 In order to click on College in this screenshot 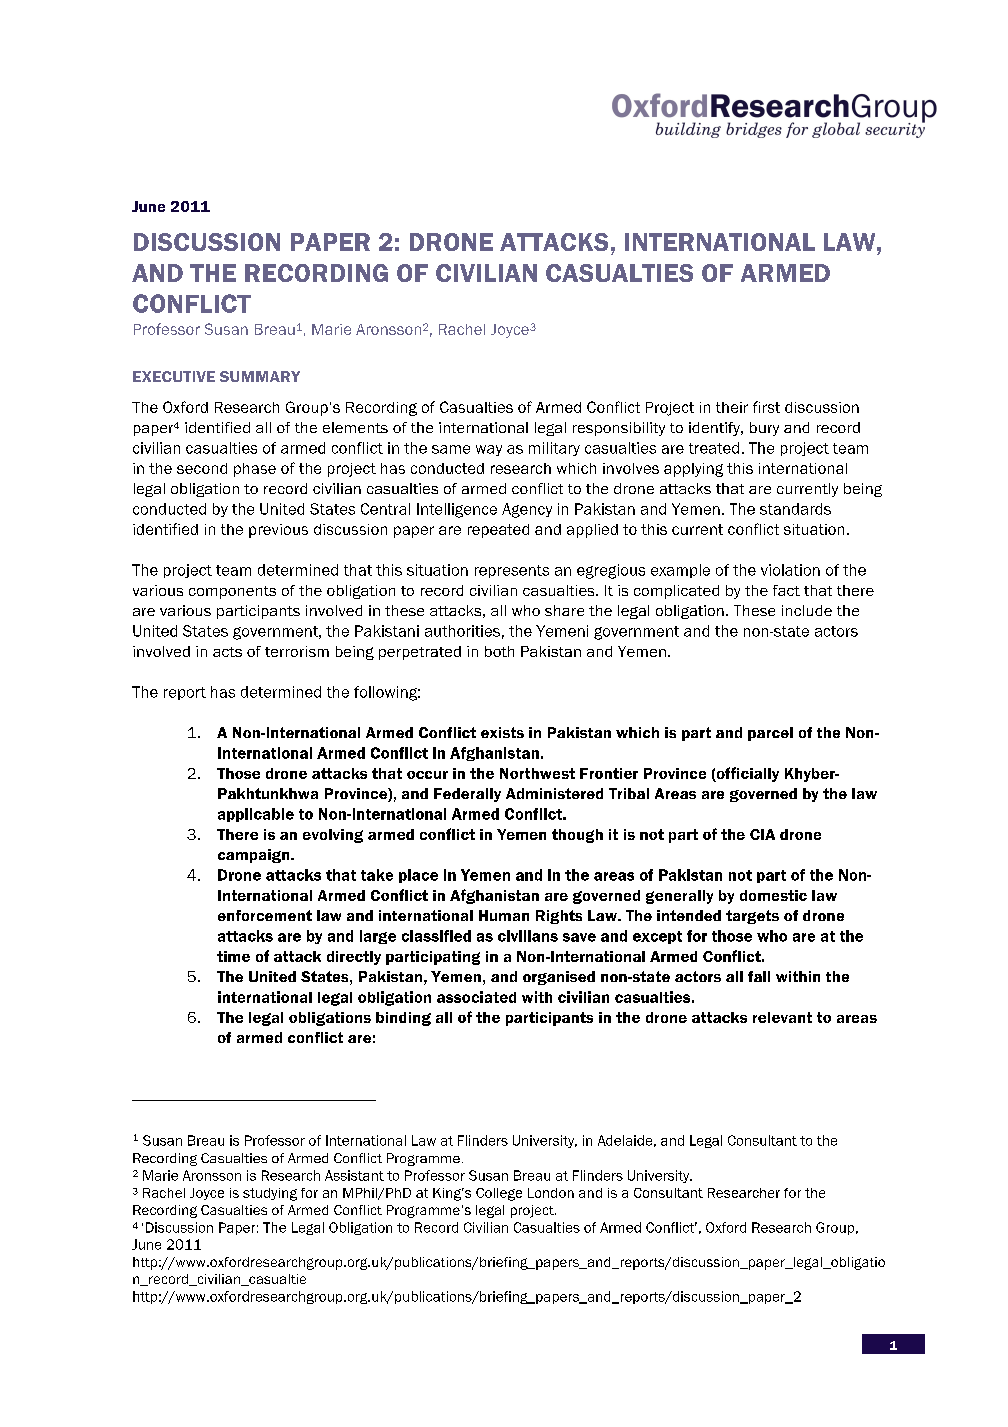, I will do `click(499, 1194)`.
